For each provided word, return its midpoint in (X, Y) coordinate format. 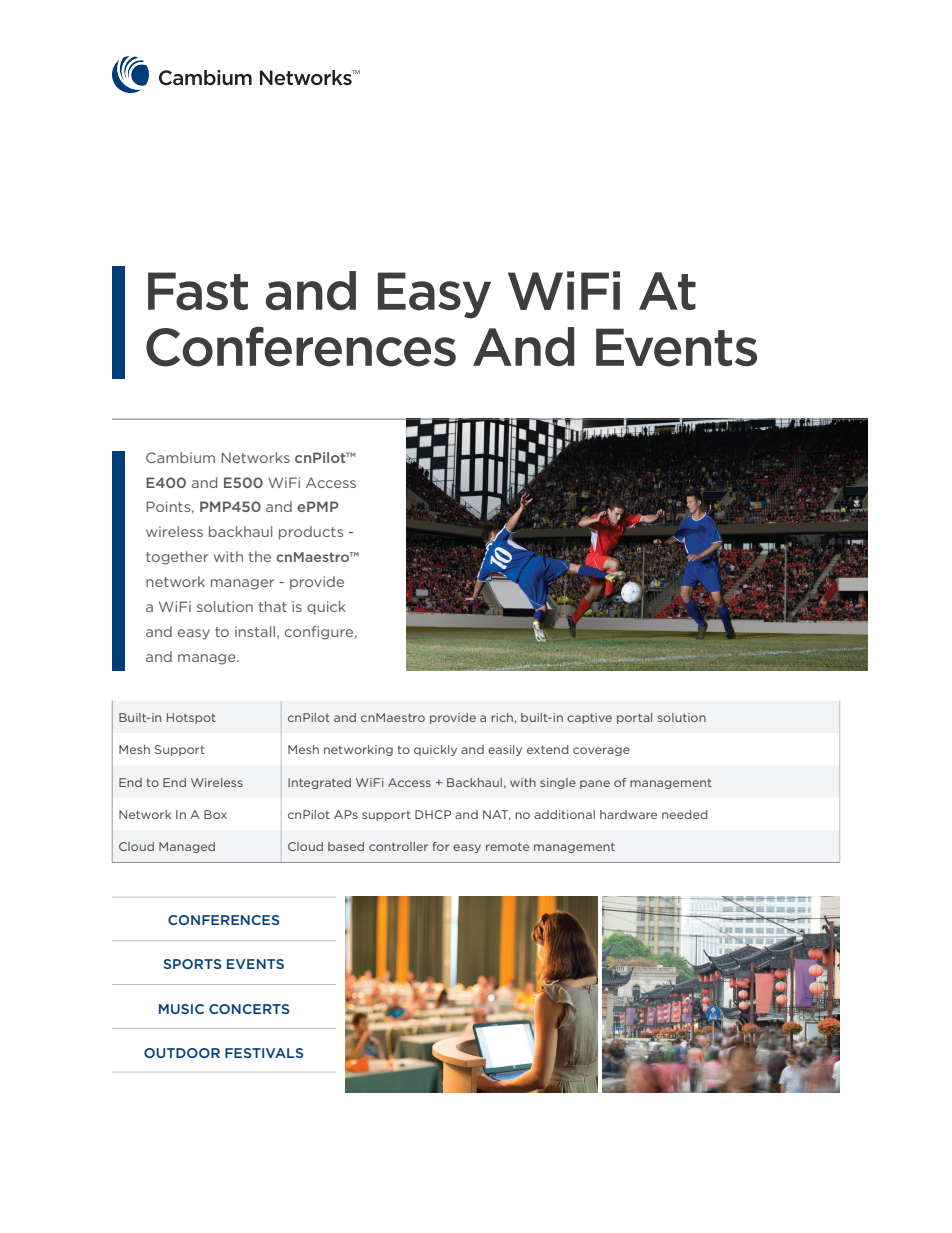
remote (507, 847)
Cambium (180, 457)
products (311, 533)
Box (215, 814)
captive (589, 718)
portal (634, 718)
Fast (198, 291)
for (441, 846)
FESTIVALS (264, 1053)
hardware (628, 814)
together (177, 558)
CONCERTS (249, 1009)
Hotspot (191, 718)
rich (502, 717)
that (272, 606)
